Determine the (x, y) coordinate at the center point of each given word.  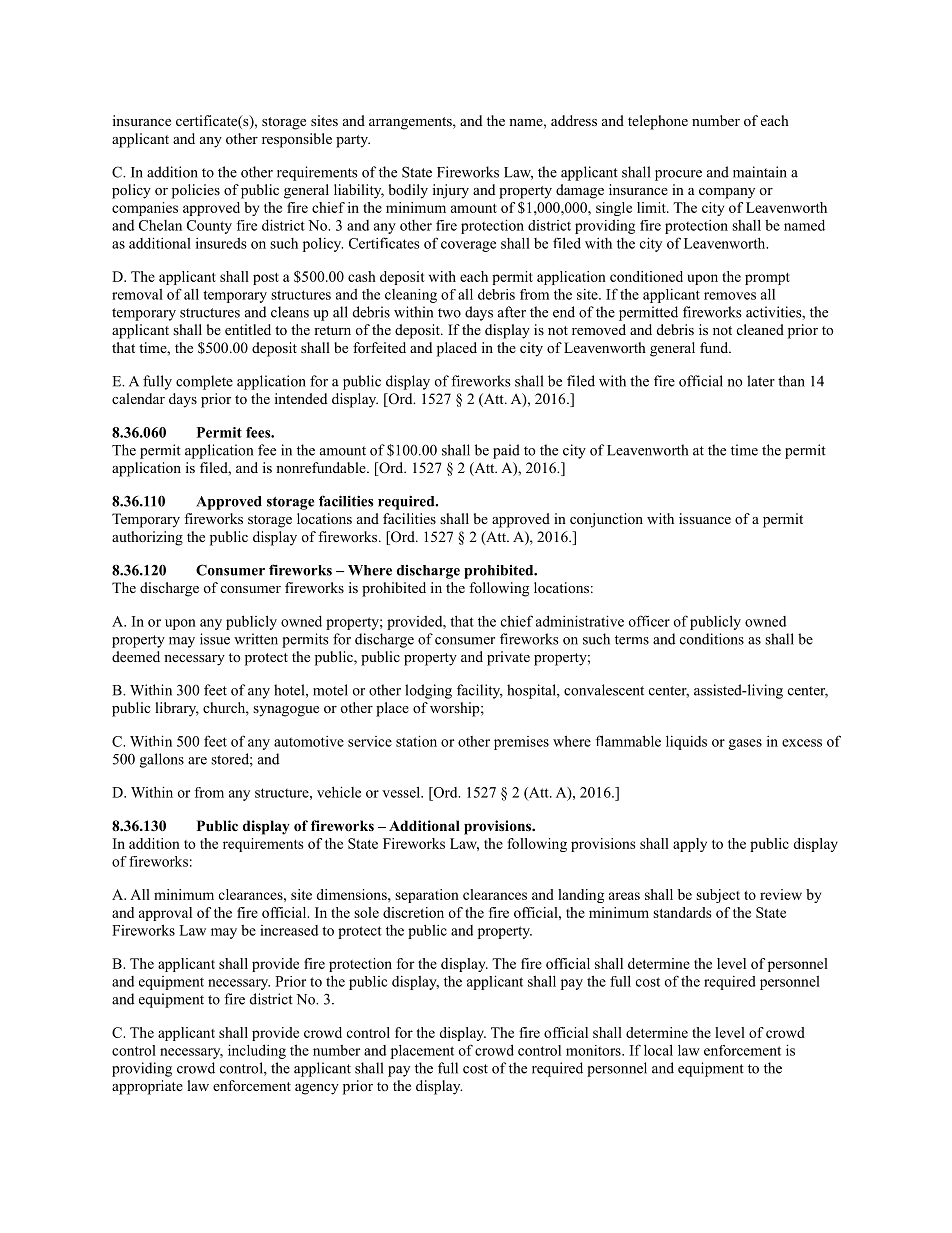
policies (196, 191)
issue (215, 639)
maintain (760, 172)
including (257, 1051)
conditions (712, 639)
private (508, 658)
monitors (594, 1050)
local (658, 1050)
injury (451, 191)
